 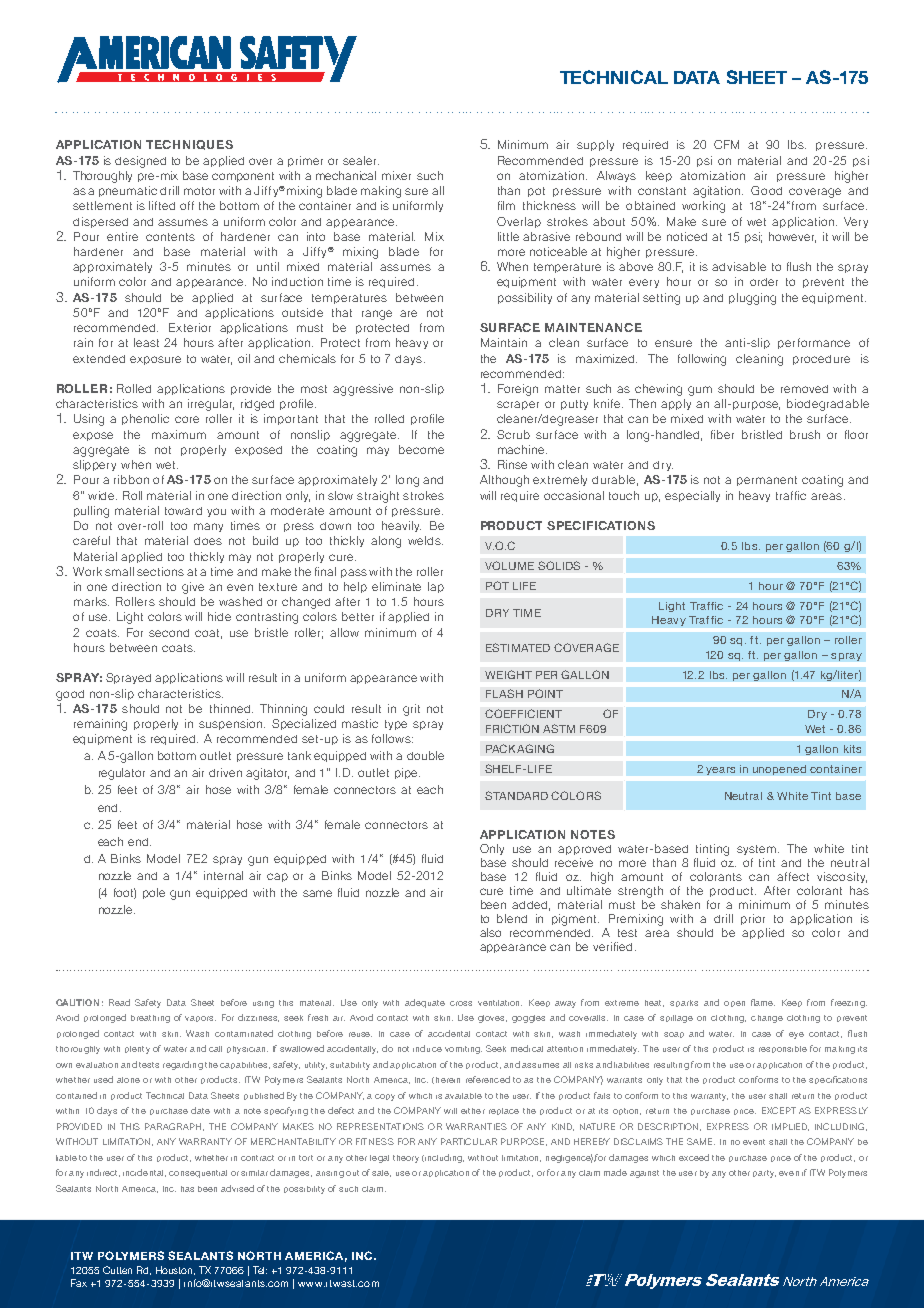 I want to click on grit, so click(x=411, y=710).
